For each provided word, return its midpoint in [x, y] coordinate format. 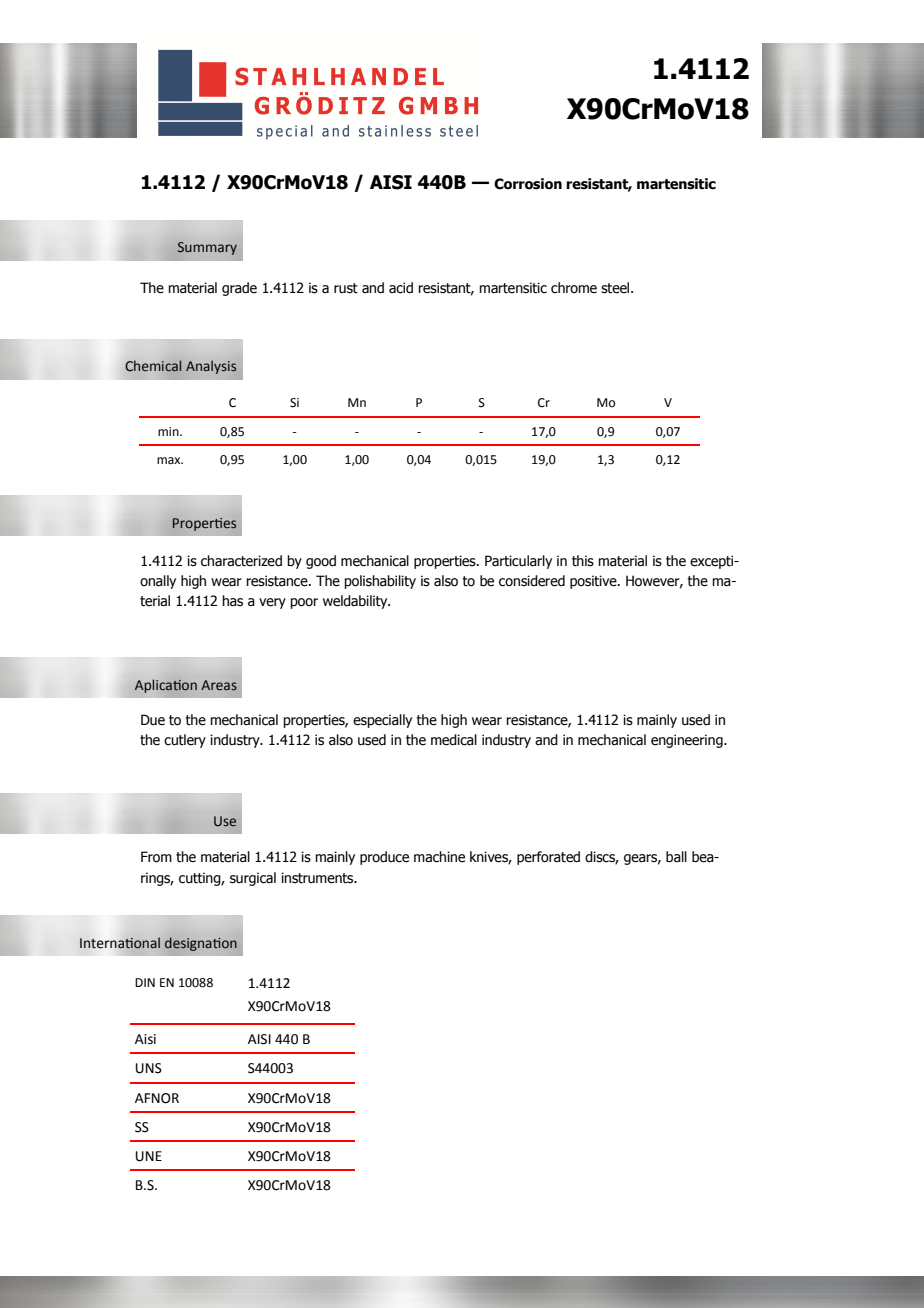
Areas [219, 685]
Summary [207, 248]
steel [616, 288]
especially [382, 721]
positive [594, 582]
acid [401, 288]
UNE [149, 1156]
